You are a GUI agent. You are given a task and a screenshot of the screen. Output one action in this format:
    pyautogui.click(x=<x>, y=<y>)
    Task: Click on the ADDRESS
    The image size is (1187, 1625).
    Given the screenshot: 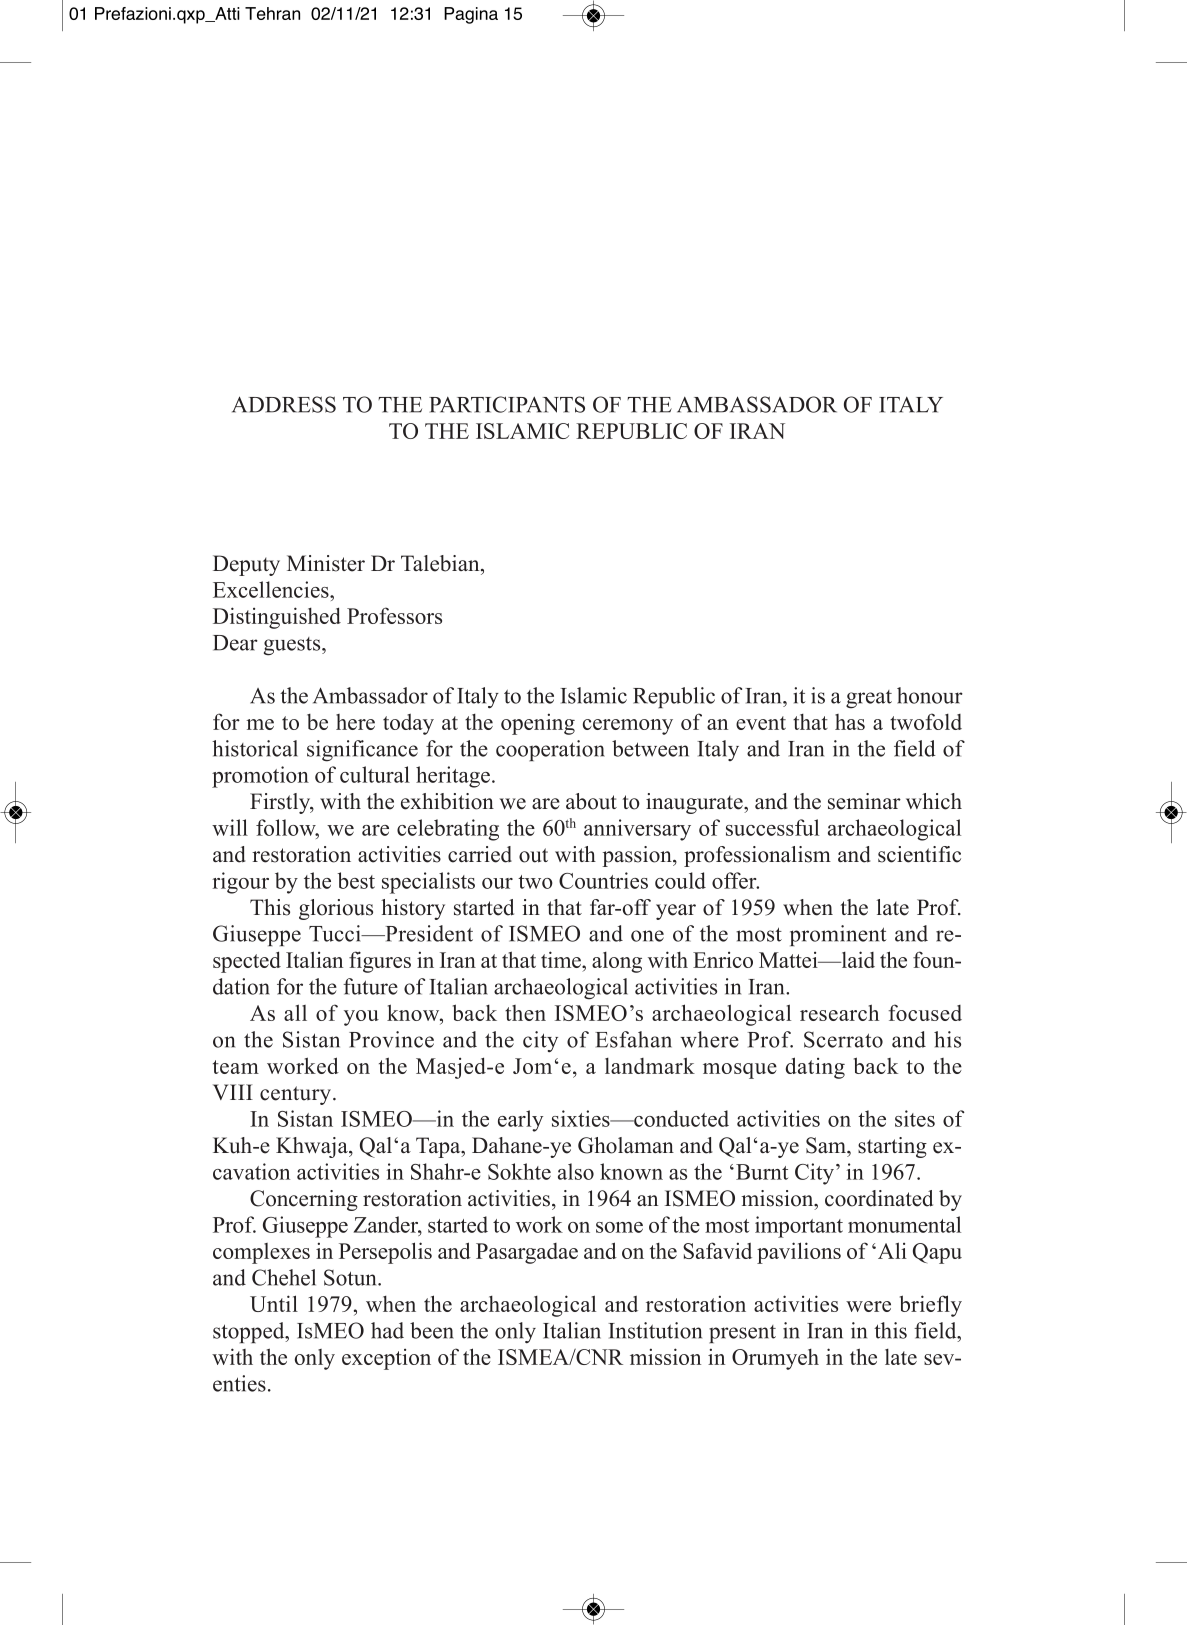 What is the action you would take?
    pyautogui.click(x=284, y=404)
